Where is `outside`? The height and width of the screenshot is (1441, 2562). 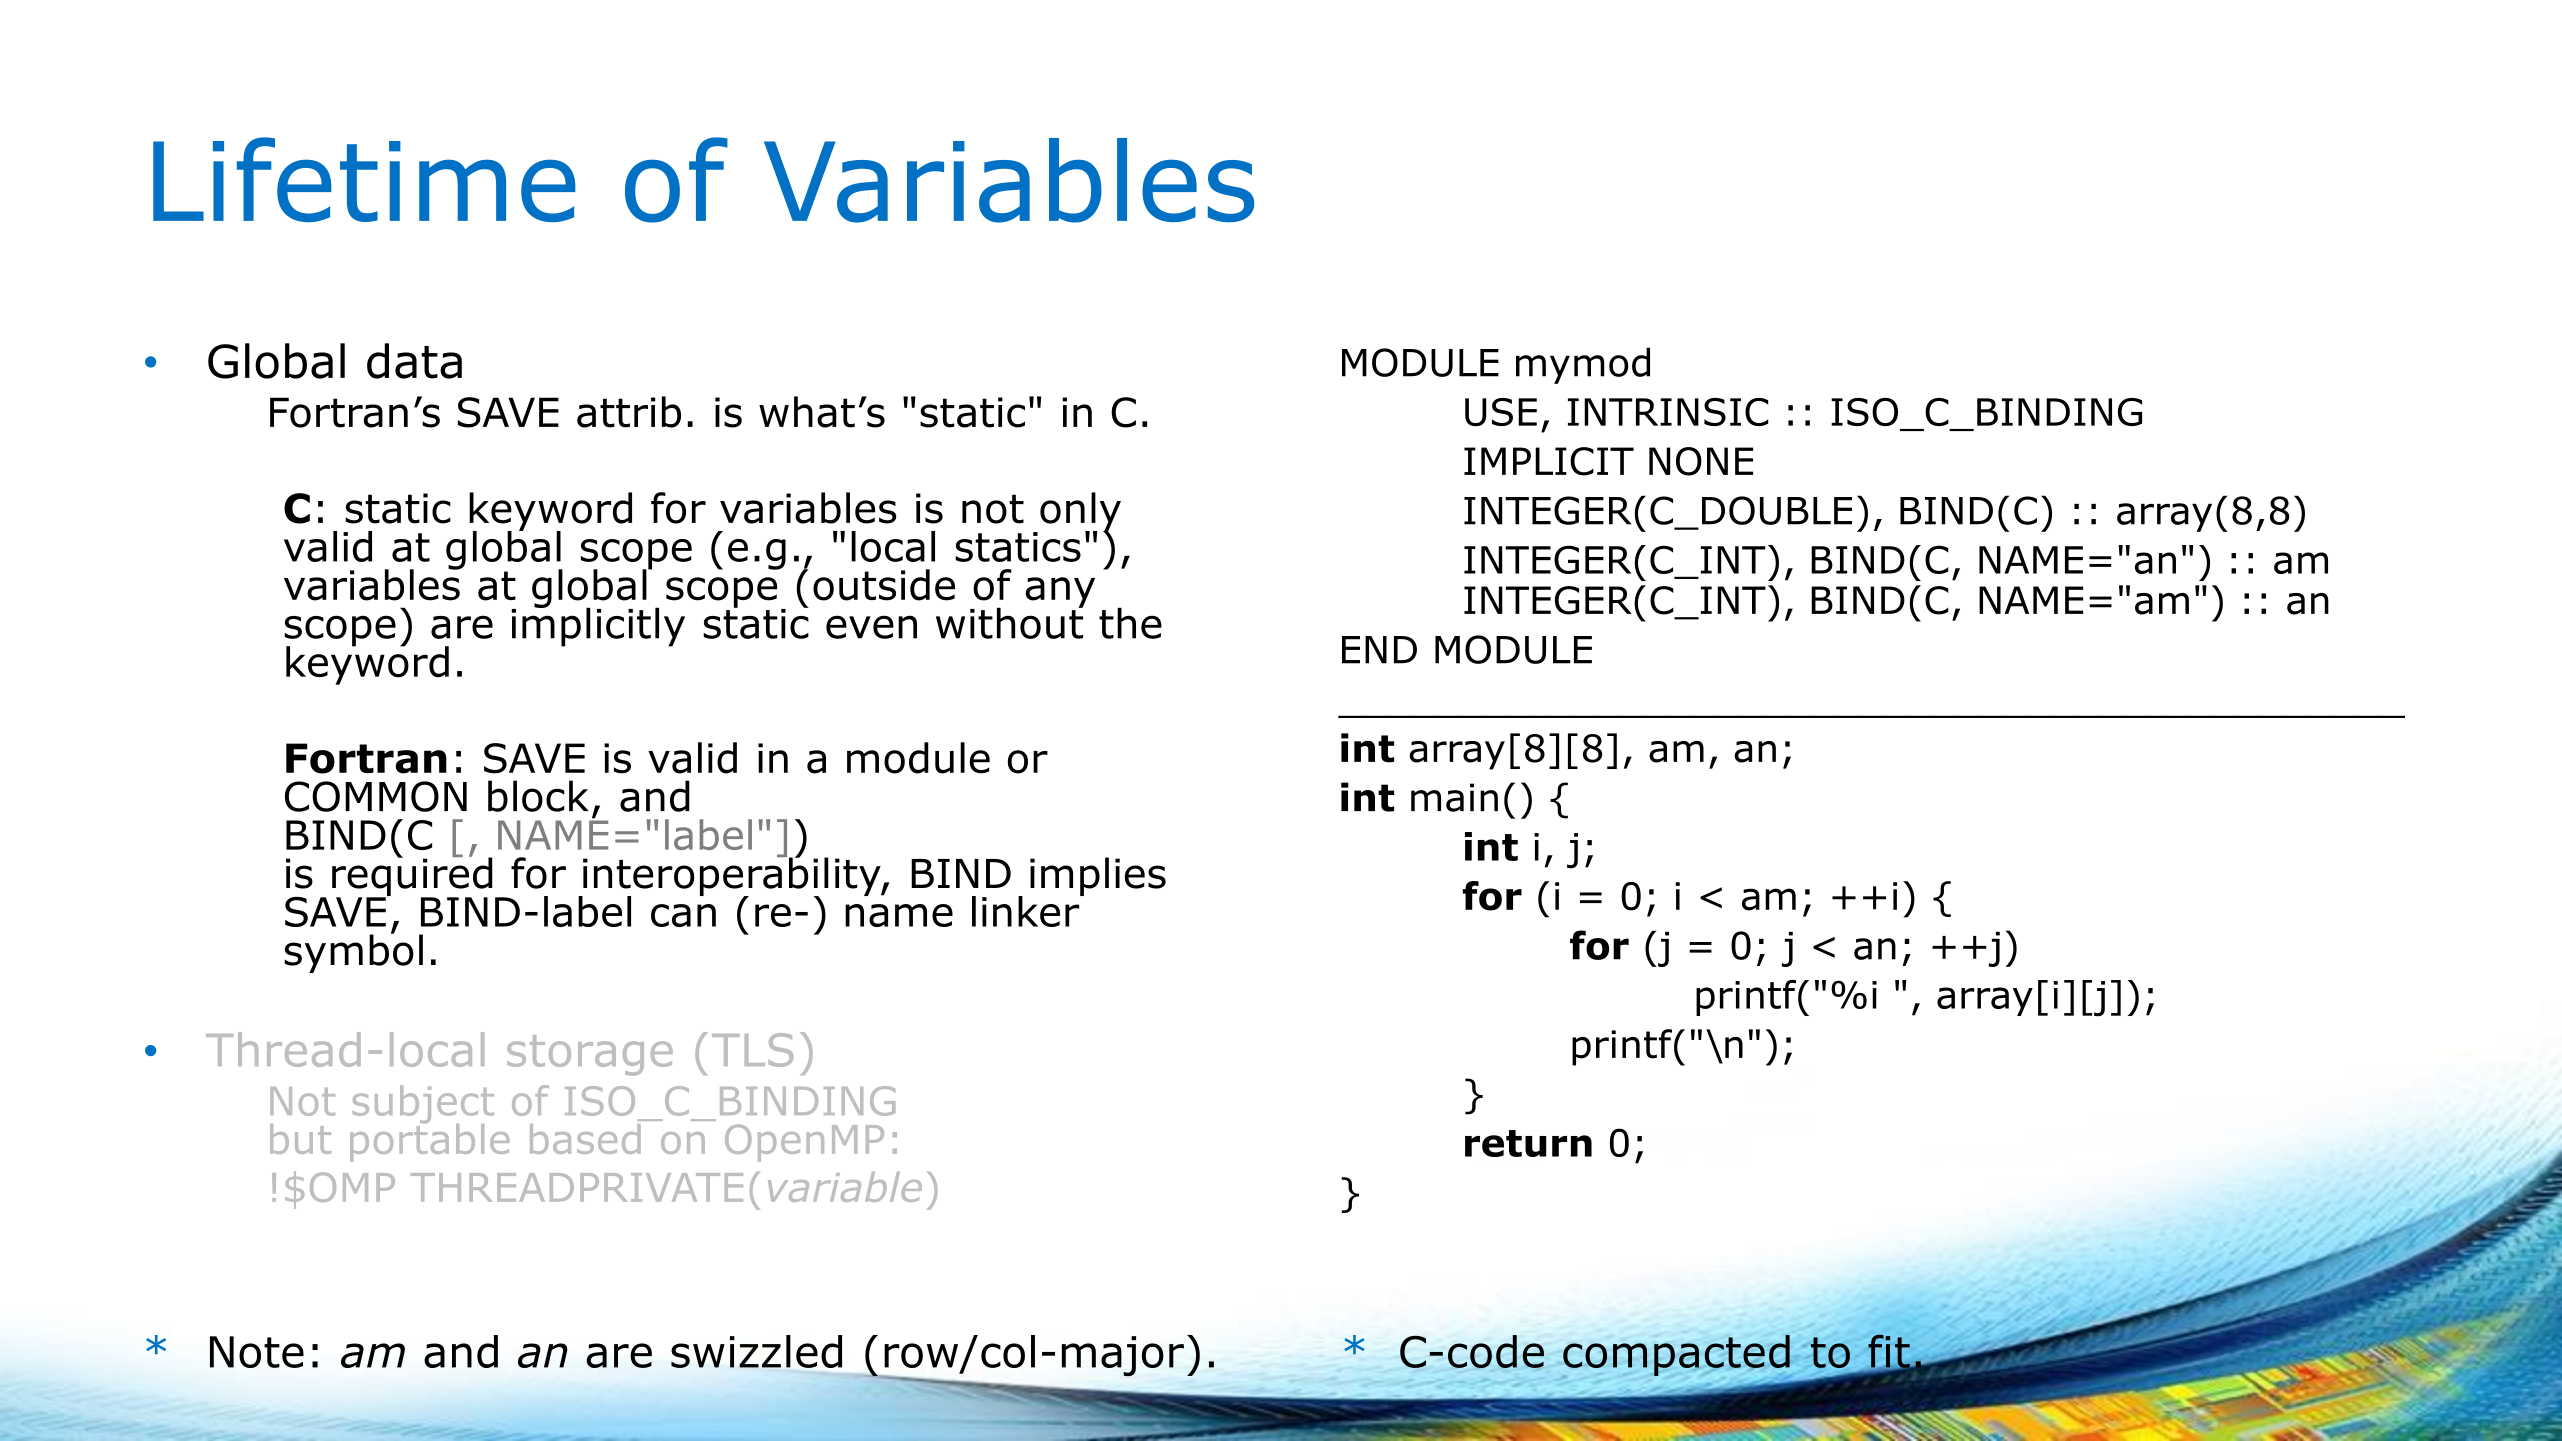 outside is located at coordinates (884, 585).
